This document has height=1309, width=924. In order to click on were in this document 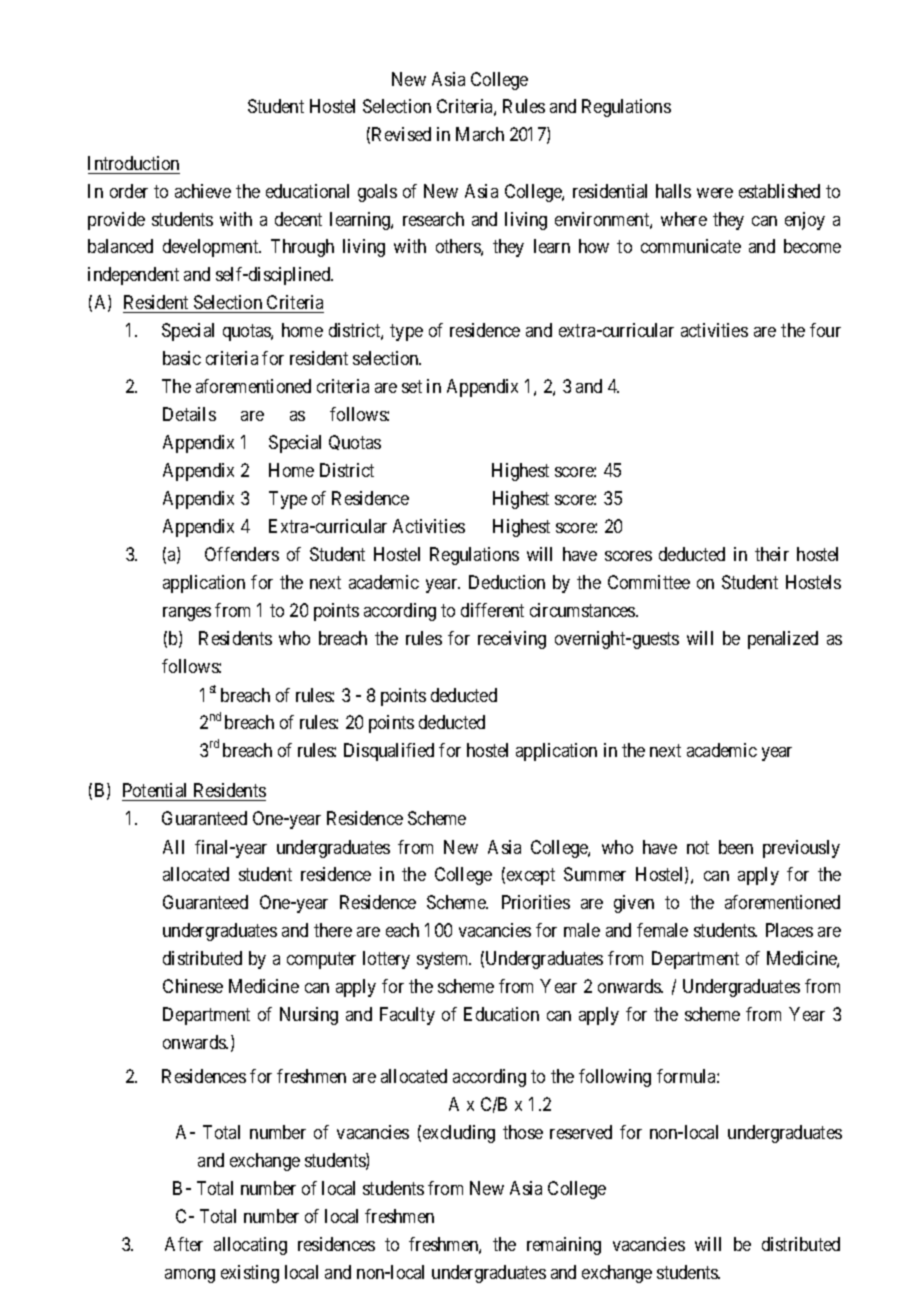, I will do `click(715, 193)`.
